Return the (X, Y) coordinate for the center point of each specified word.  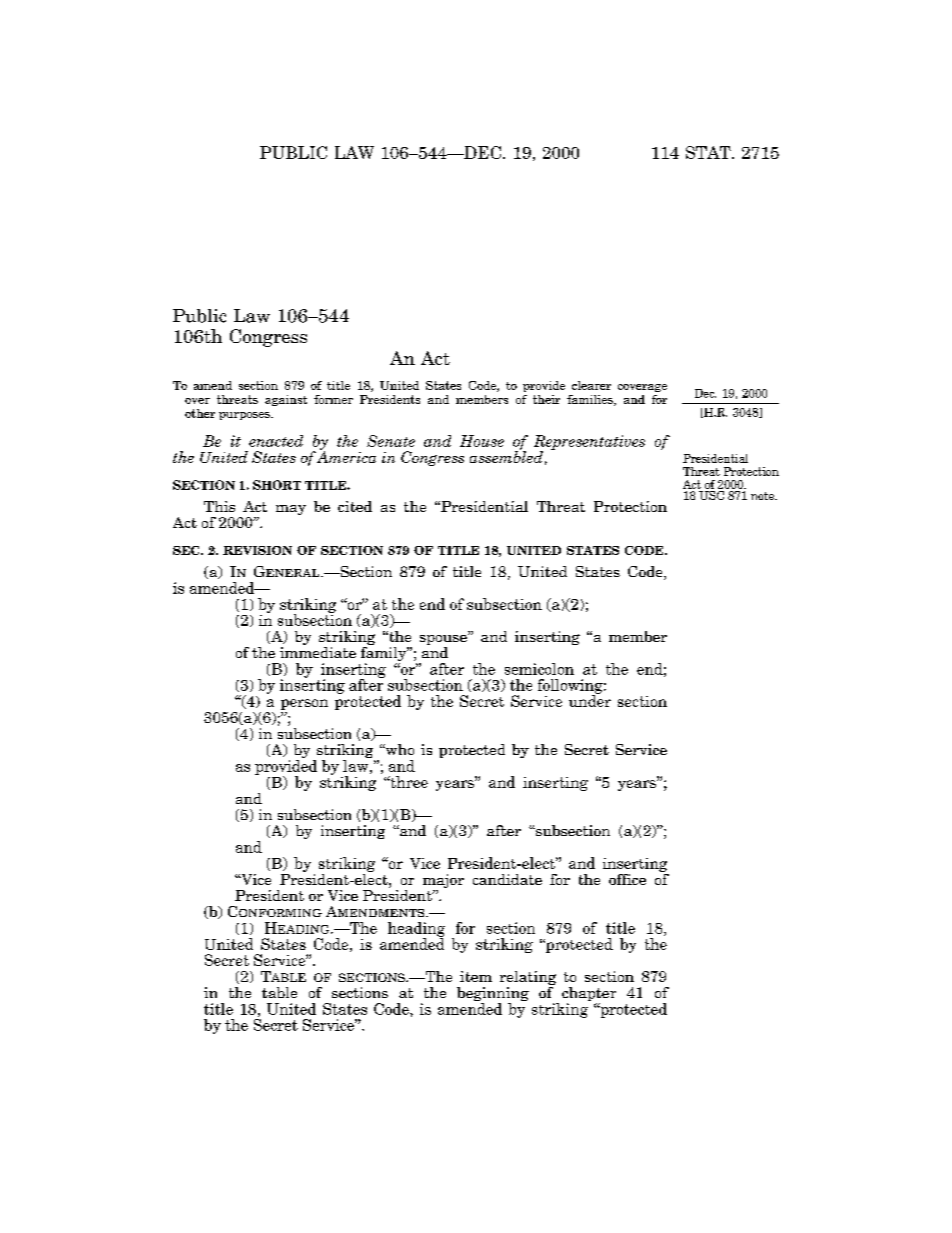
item (476, 976)
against (286, 400)
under (590, 700)
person (304, 704)
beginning (493, 995)
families (591, 400)
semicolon (539, 669)
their (546, 399)
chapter (589, 995)
